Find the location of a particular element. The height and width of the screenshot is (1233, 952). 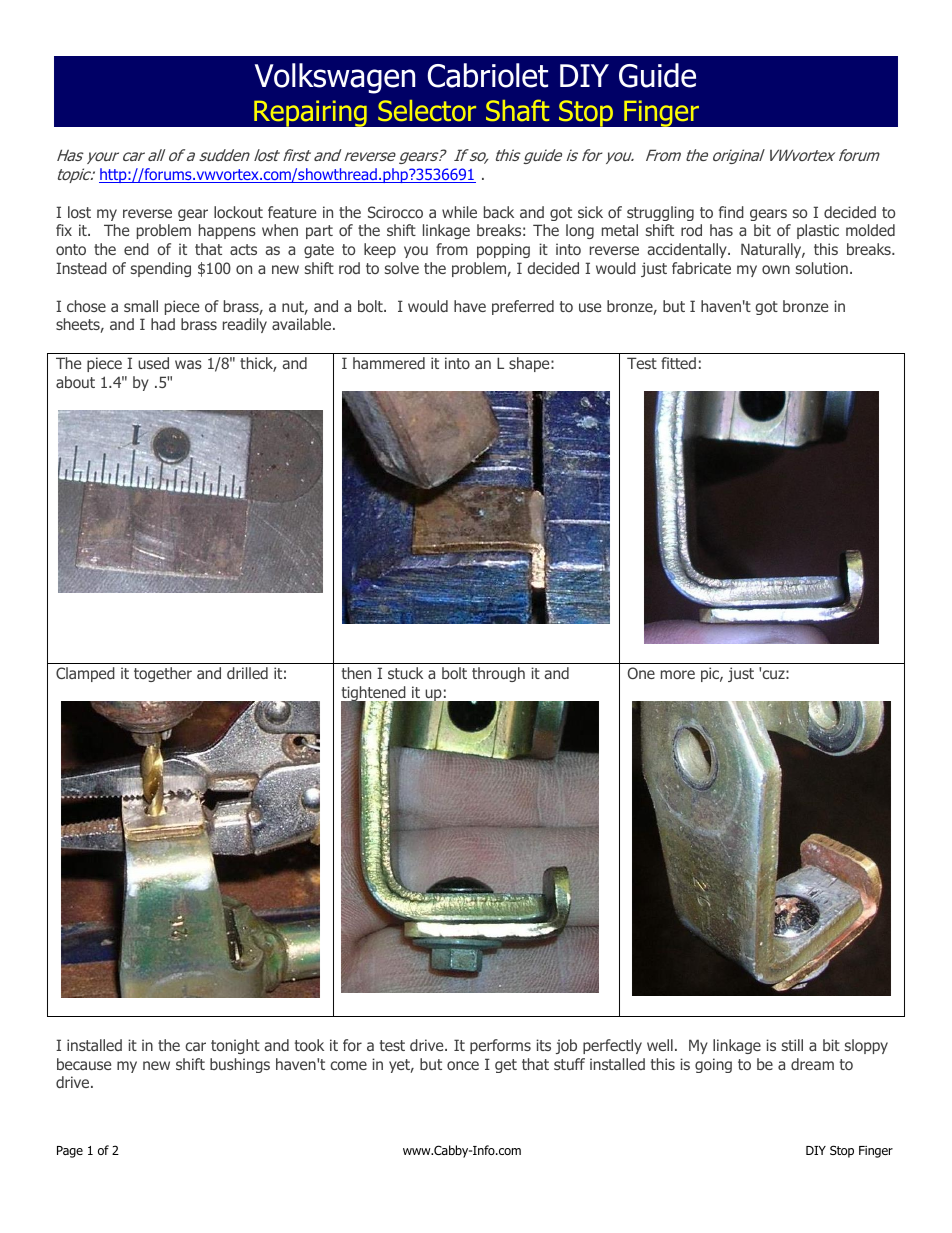

still is located at coordinates (792, 1045).
